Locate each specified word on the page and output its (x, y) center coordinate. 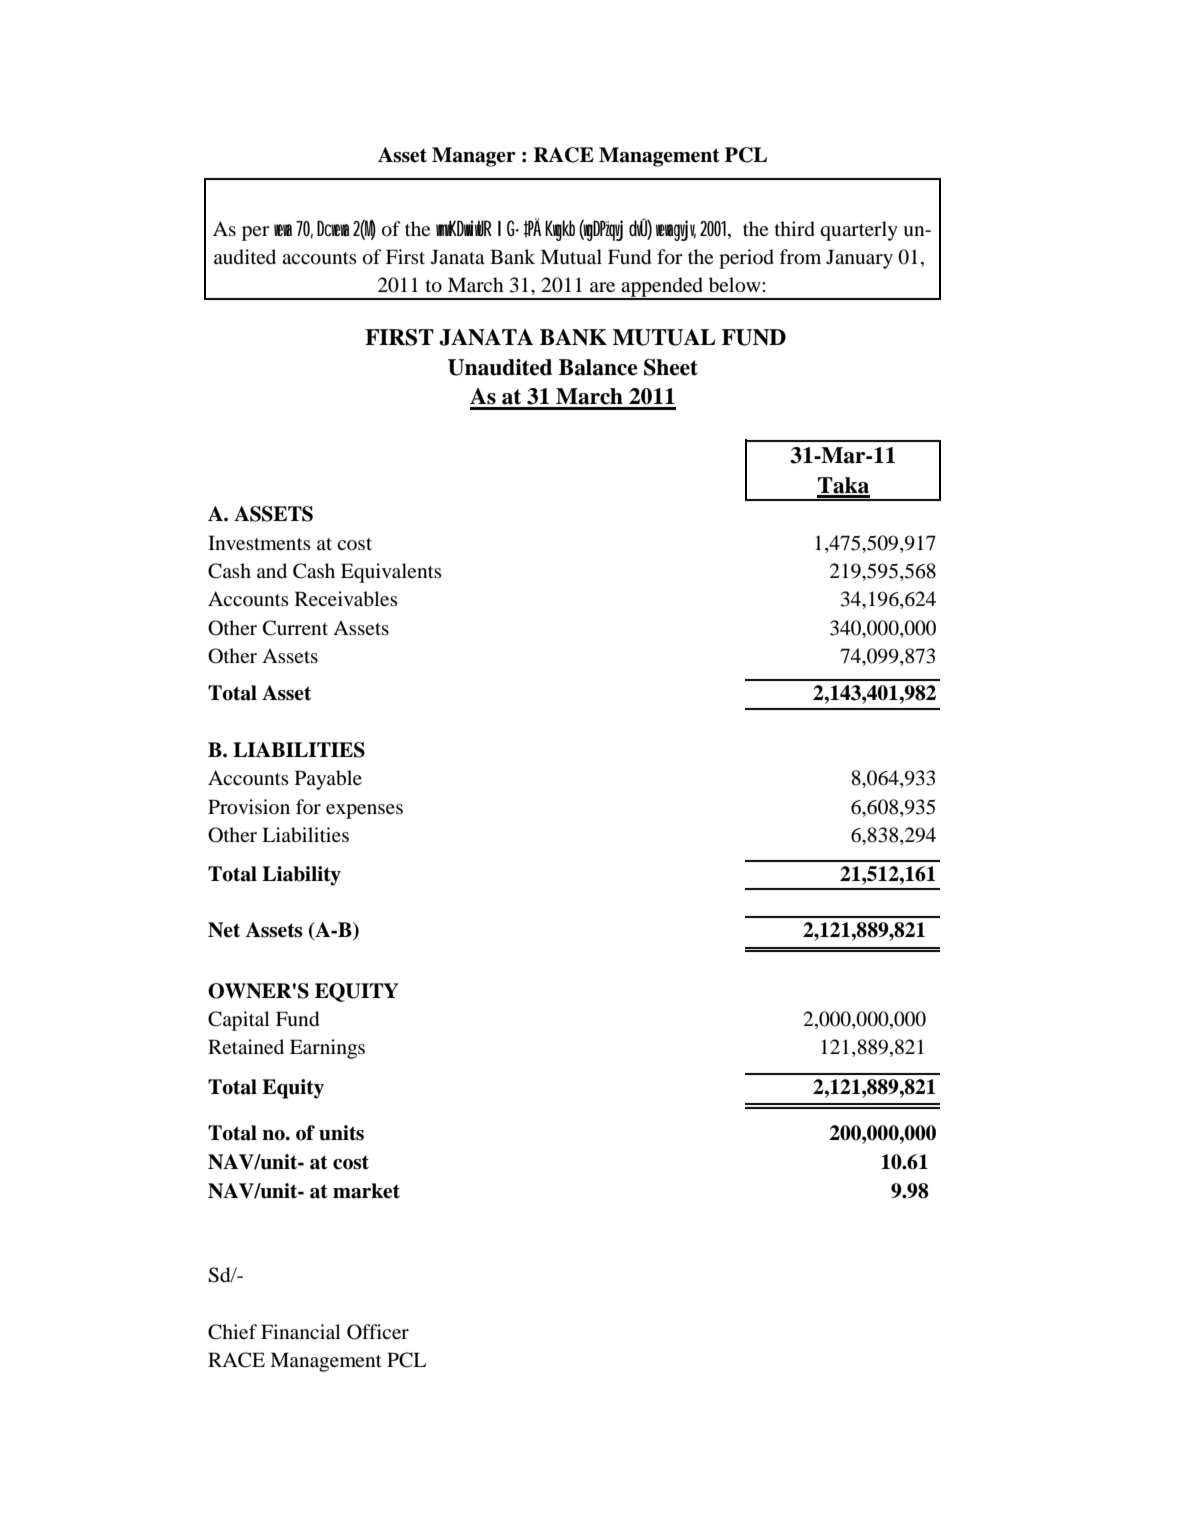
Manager (474, 157)
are (602, 287)
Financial (301, 1331)
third (795, 229)
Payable (328, 780)
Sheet (671, 367)
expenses (364, 811)
